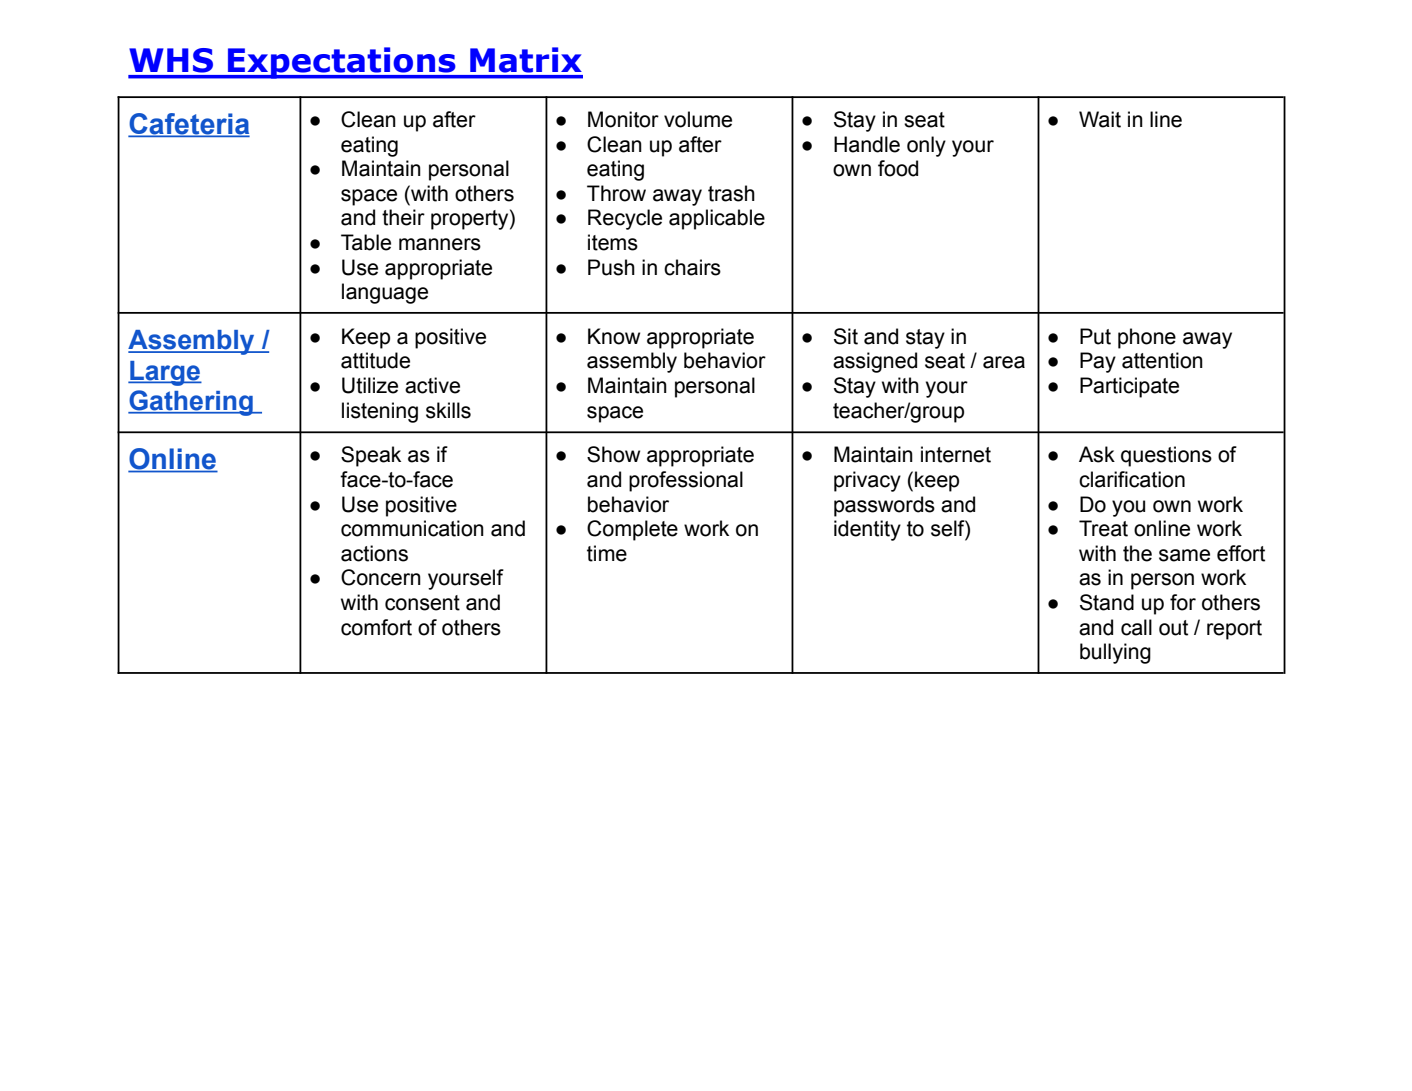 This document has height=1091, width=1412. What do you see at coordinates (898, 168) in the document?
I see `food` at bounding box center [898, 168].
